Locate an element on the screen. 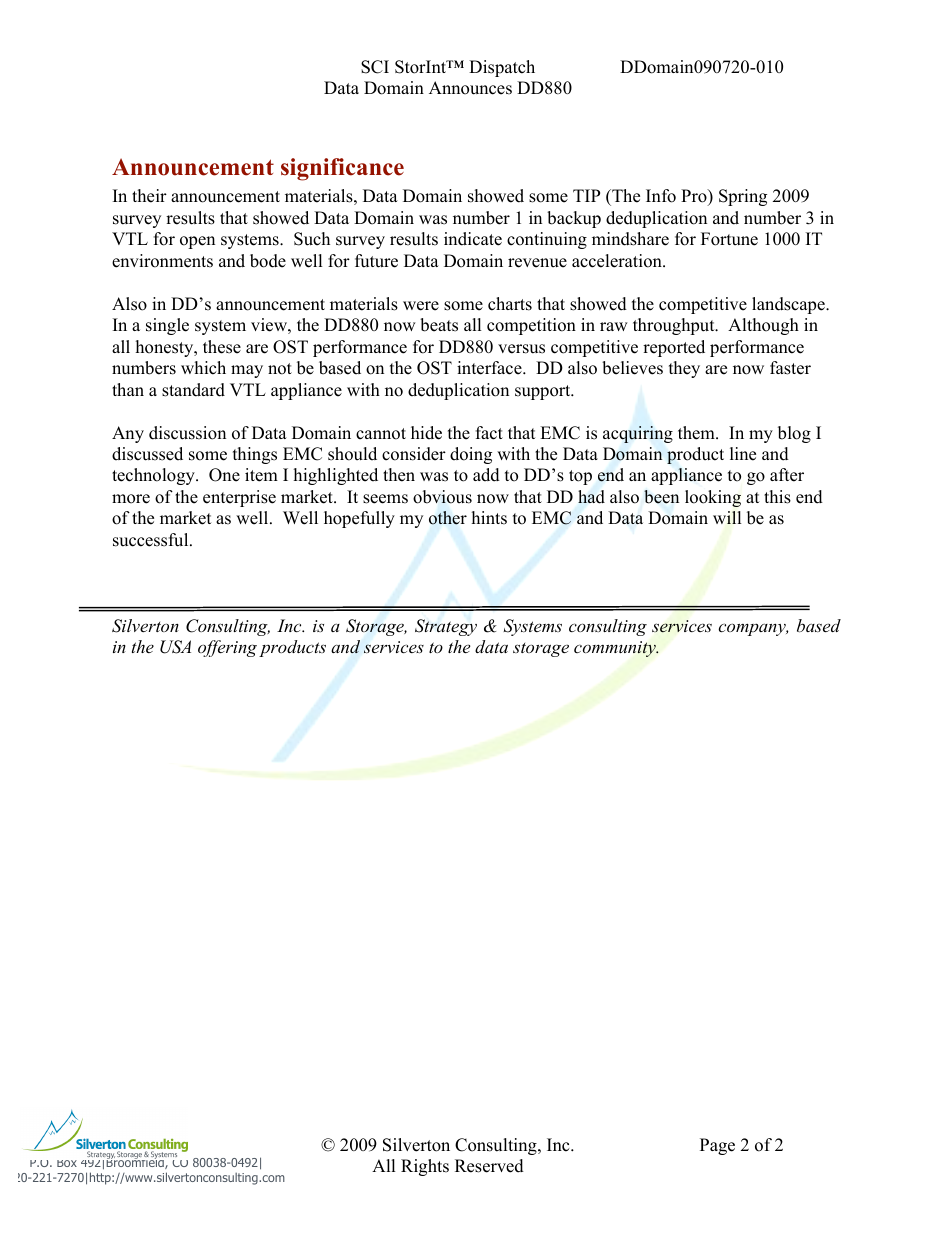 This screenshot has width=952, height=1233. Strategy is located at coordinates (446, 627).
